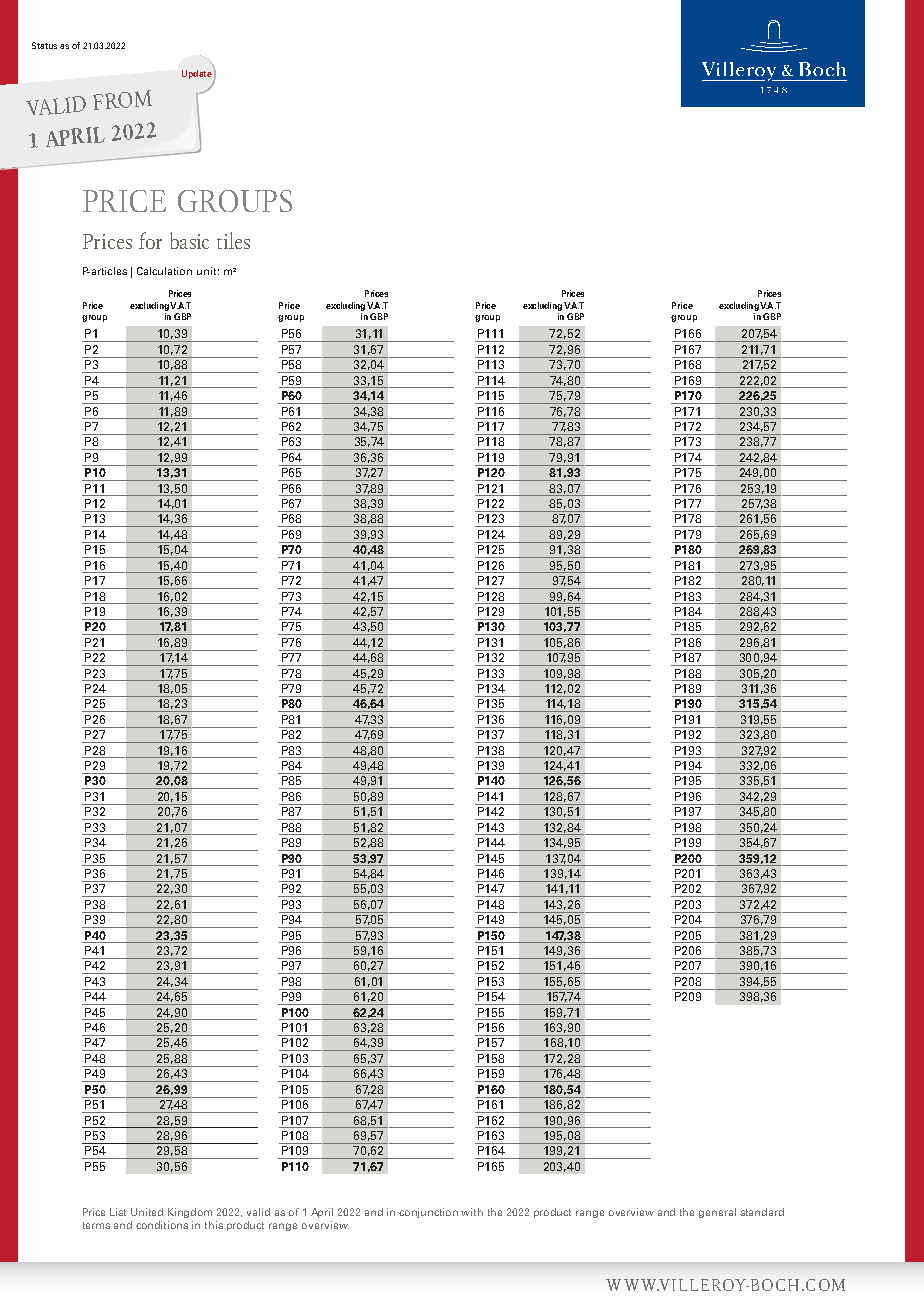  I want to click on List, so click(118, 1212).
